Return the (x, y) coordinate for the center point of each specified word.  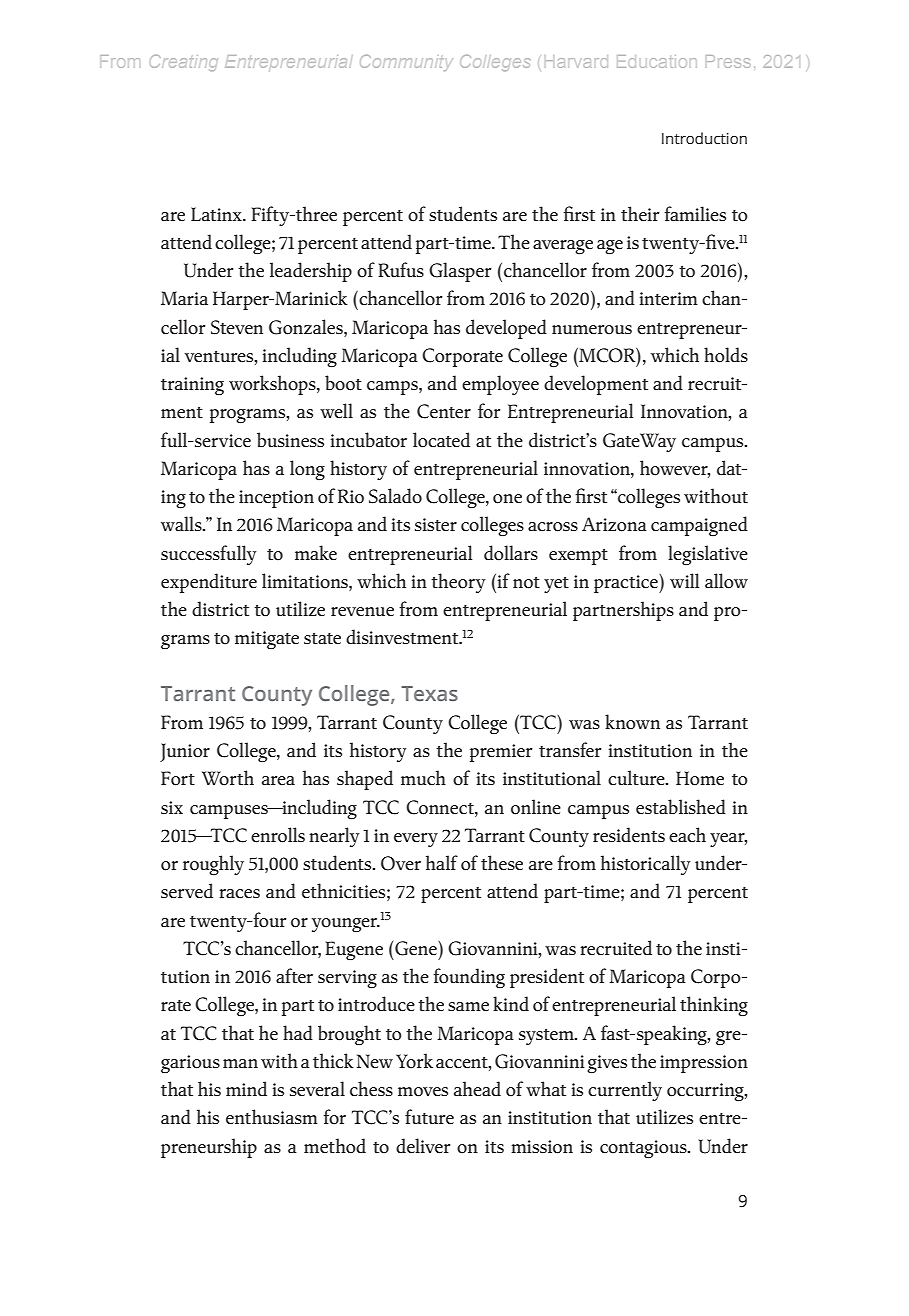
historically (645, 865)
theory (458, 583)
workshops (273, 385)
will (684, 580)
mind (246, 1088)
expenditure (209, 583)
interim (669, 299)
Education (656, 61)
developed (506, 329)
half (442, 862)
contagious (644, 1149)
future (429, 1117)
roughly (213, 865)
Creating (183, 63)
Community (405, 63)
